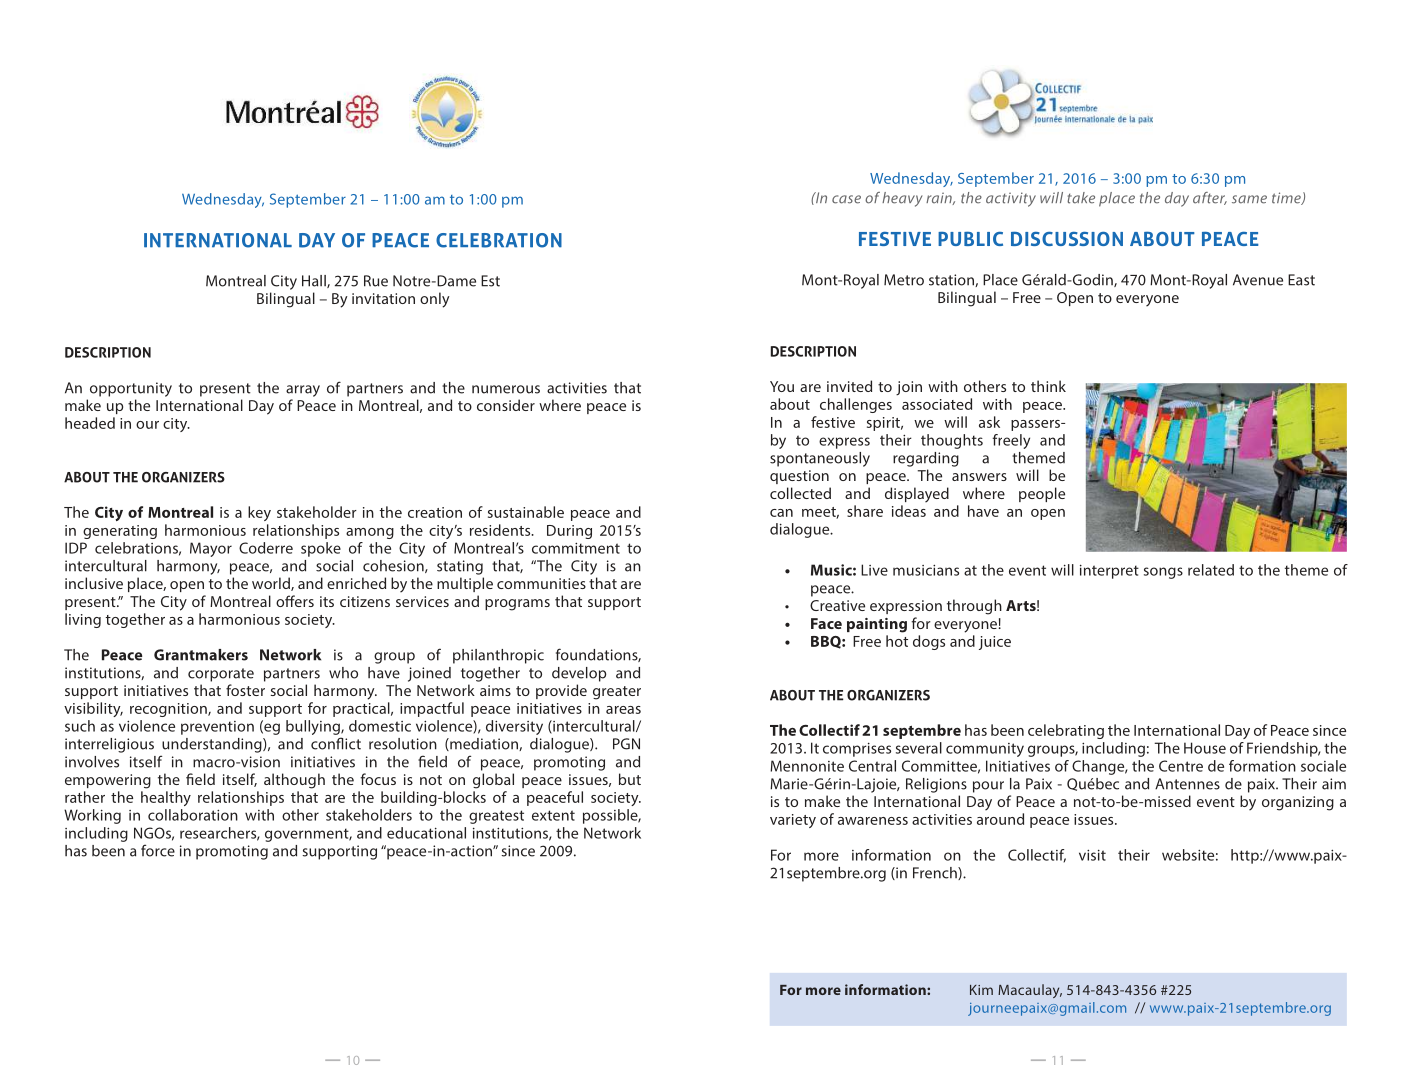 The height and width of the screenshot is (1090, 1411). What do you see at coordinates (272, 584) in the screenshot?
I see `world` at bounding box center [272, 584].
